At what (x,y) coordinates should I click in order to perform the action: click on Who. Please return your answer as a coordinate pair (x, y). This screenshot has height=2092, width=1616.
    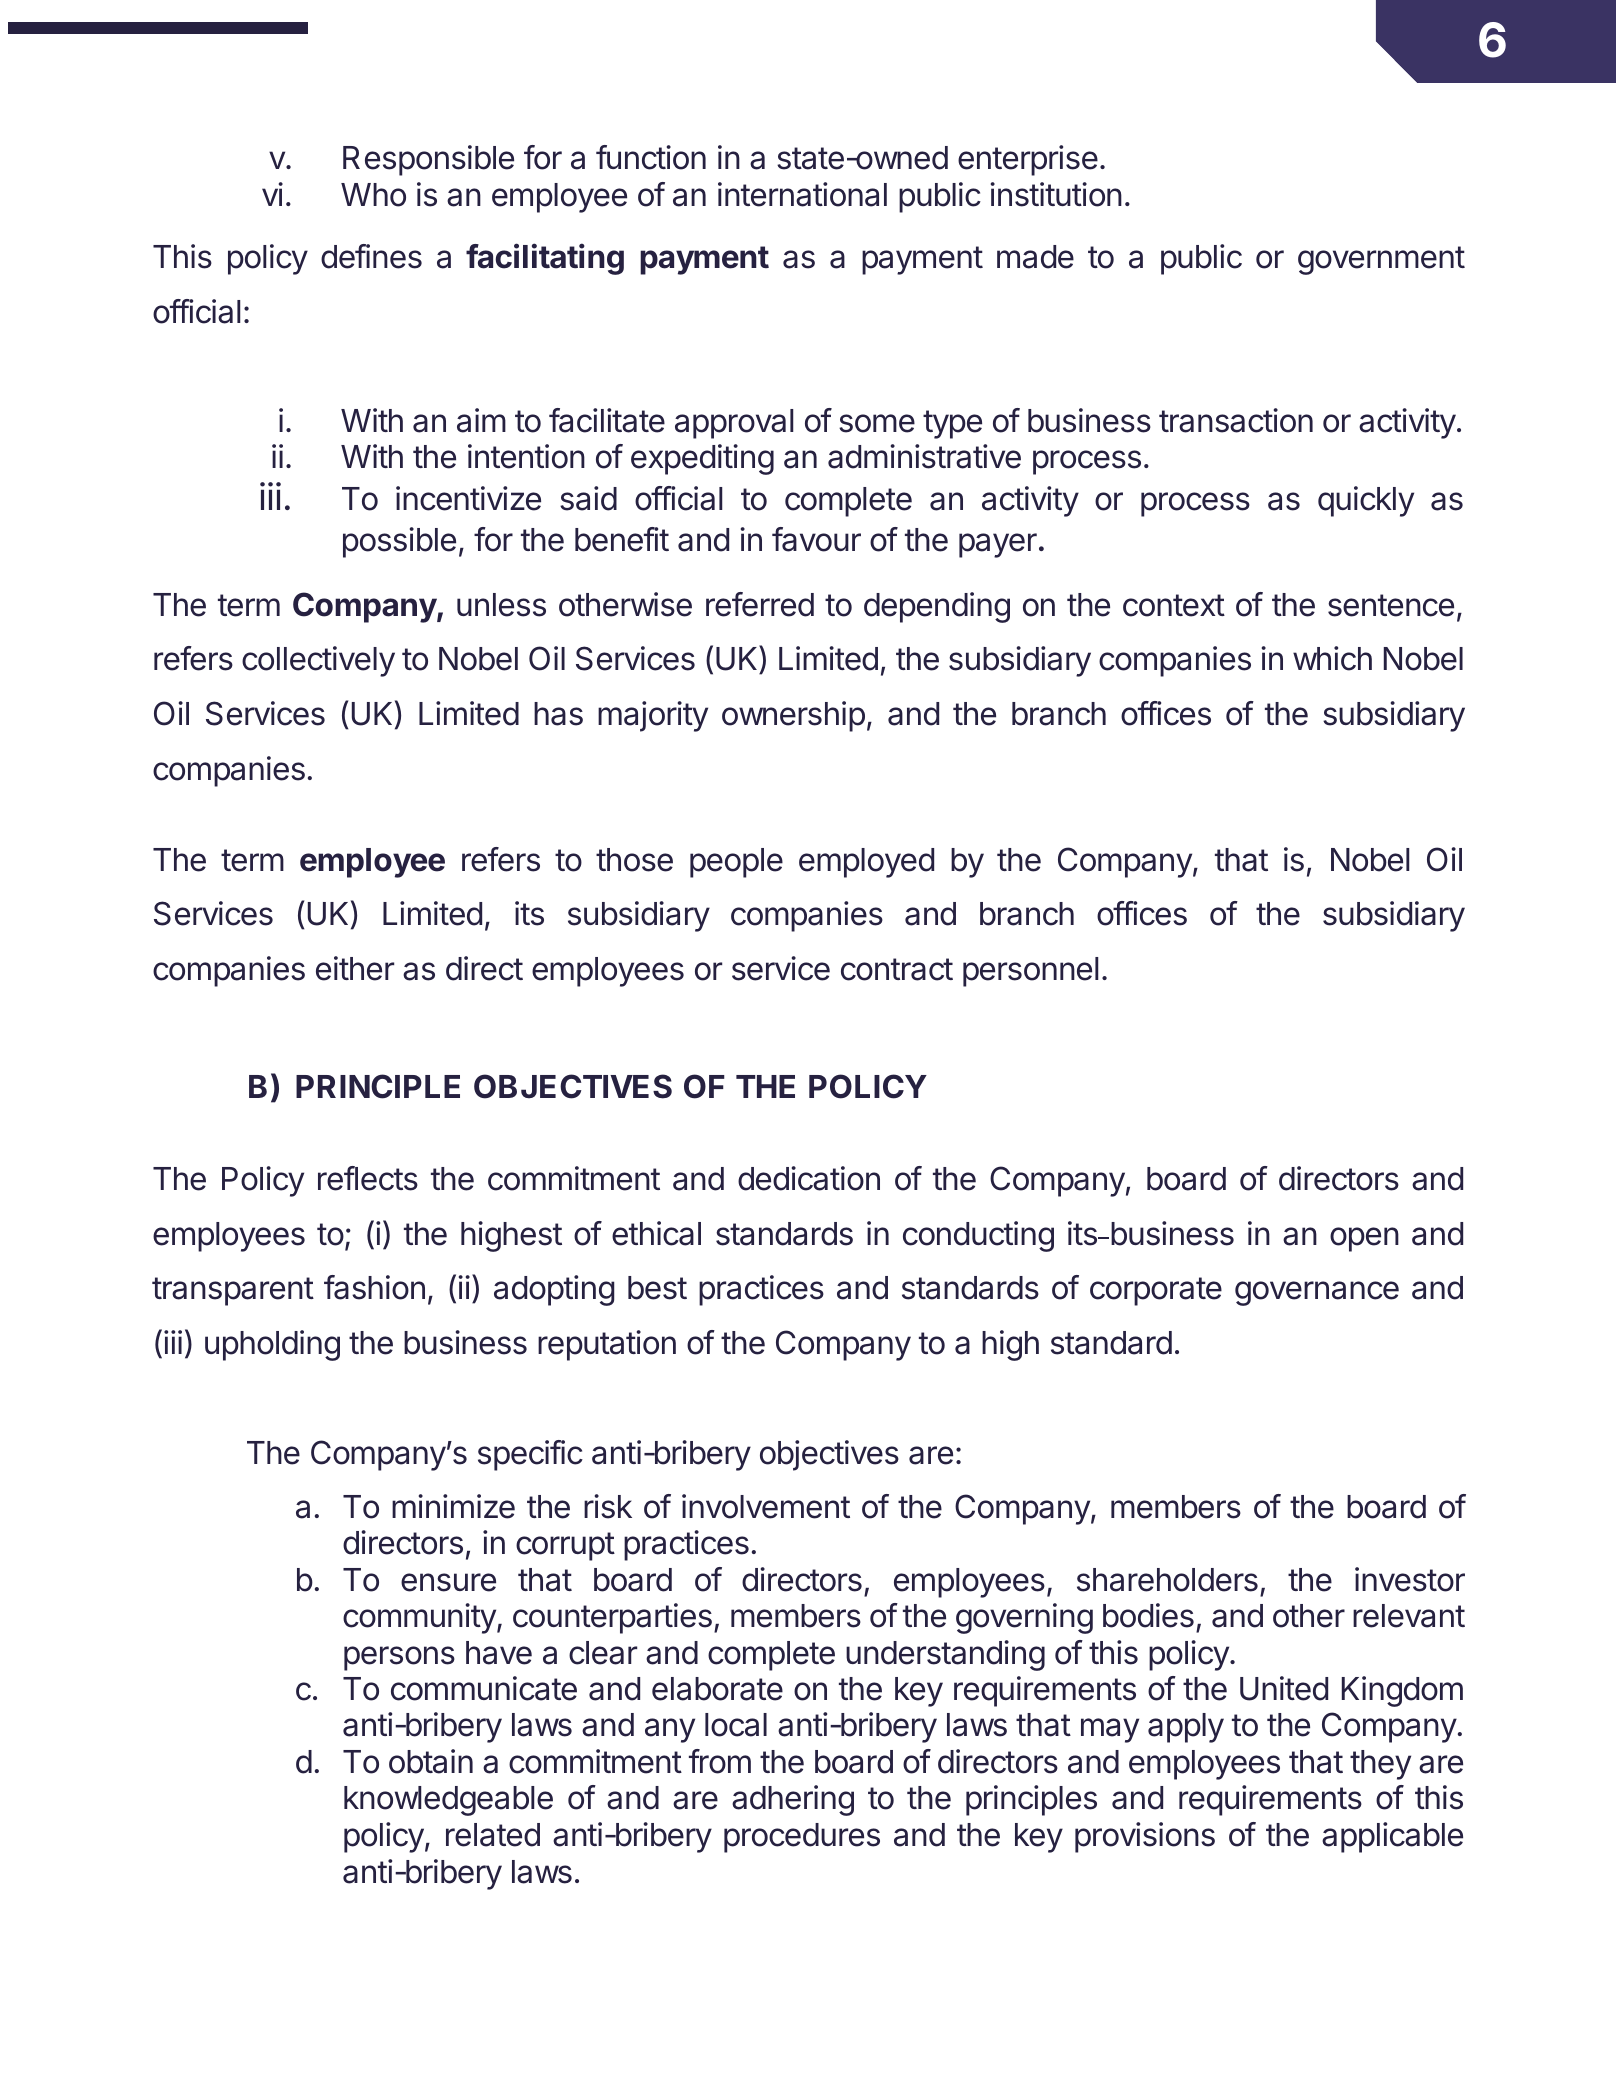
    Looking at the image, I should click on (373, 195).
